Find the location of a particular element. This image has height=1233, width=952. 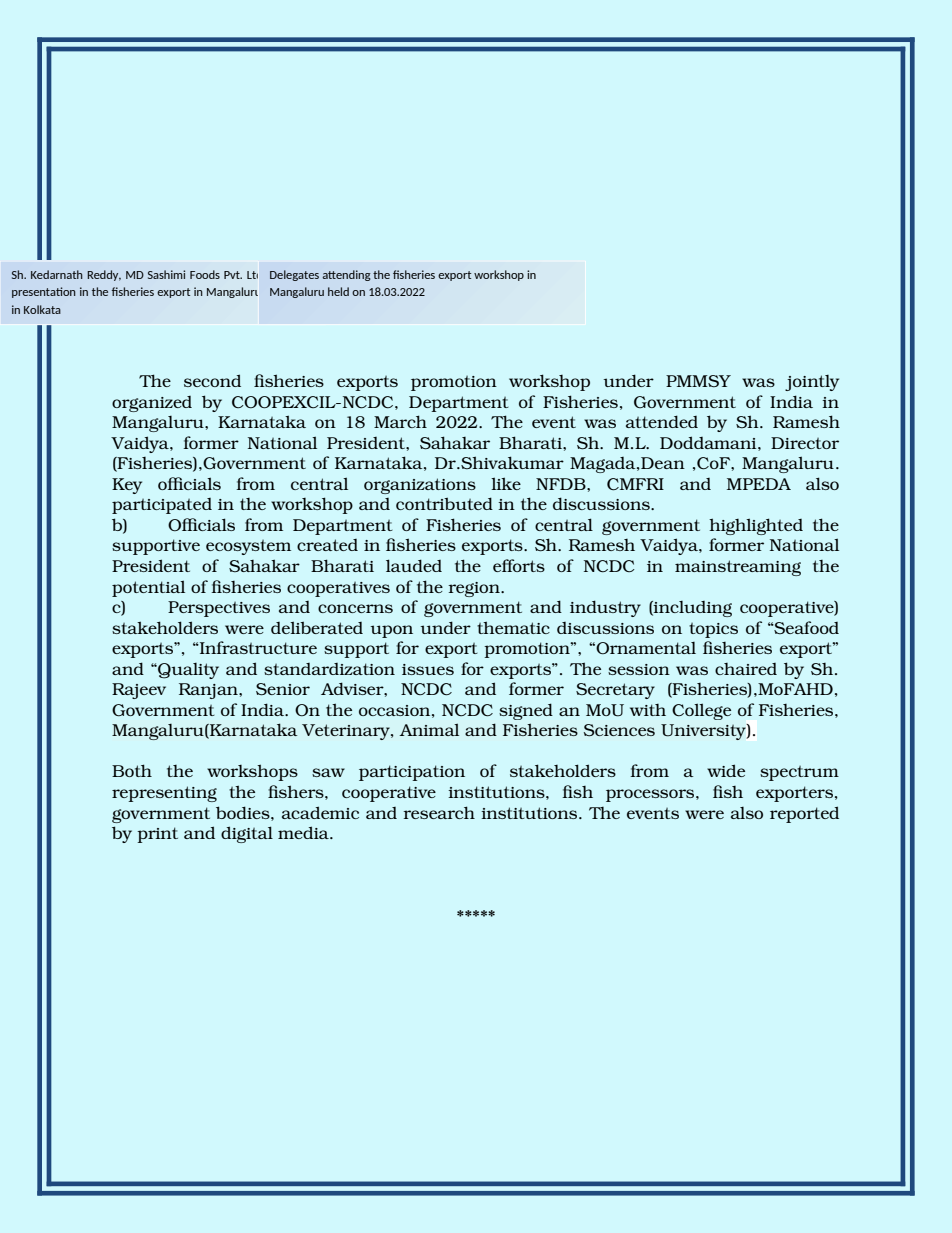

held is located at coordinates (338, 291).
